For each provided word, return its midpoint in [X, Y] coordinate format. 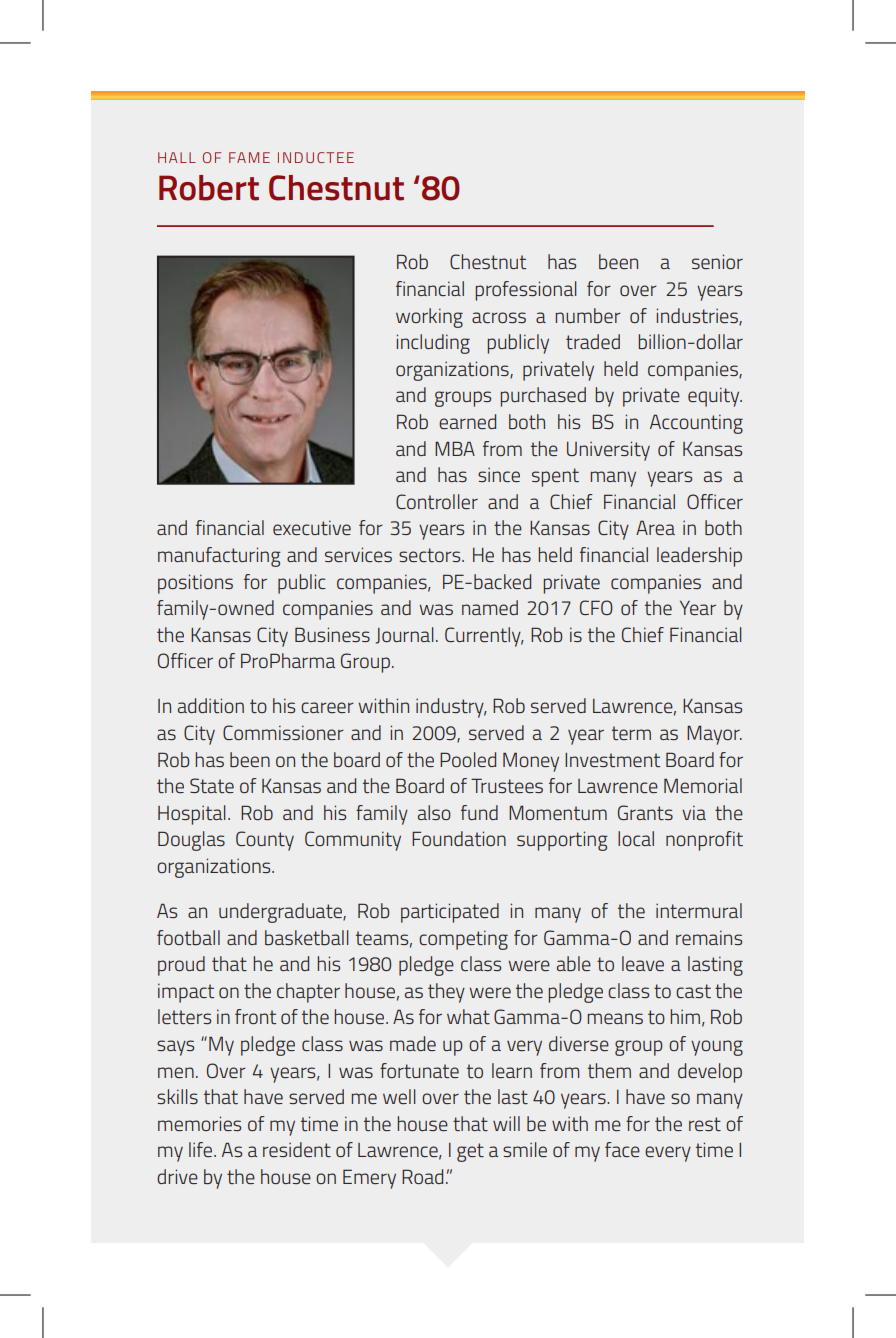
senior [717, 261]
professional [526, 291]
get [470, 1152]
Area [655, 527]
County [265, 841]
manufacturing [219, 557]
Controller [437, 501]
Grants [645, 812]
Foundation [459, 838]
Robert [209, 188]
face [622, 1149]
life [202, 1149]
